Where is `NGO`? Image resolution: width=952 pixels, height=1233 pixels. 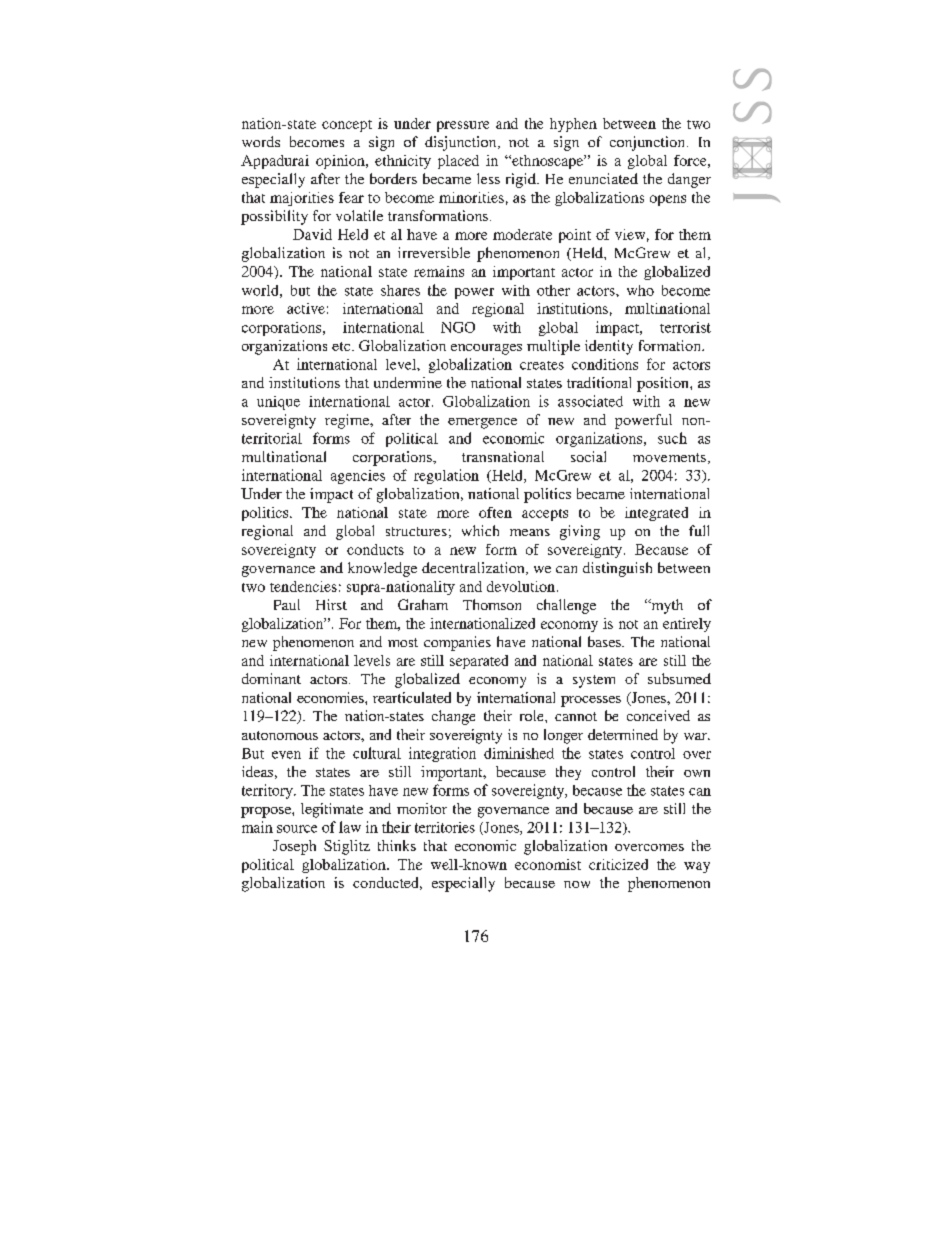
NGO is located at coordinates (458, 327).
